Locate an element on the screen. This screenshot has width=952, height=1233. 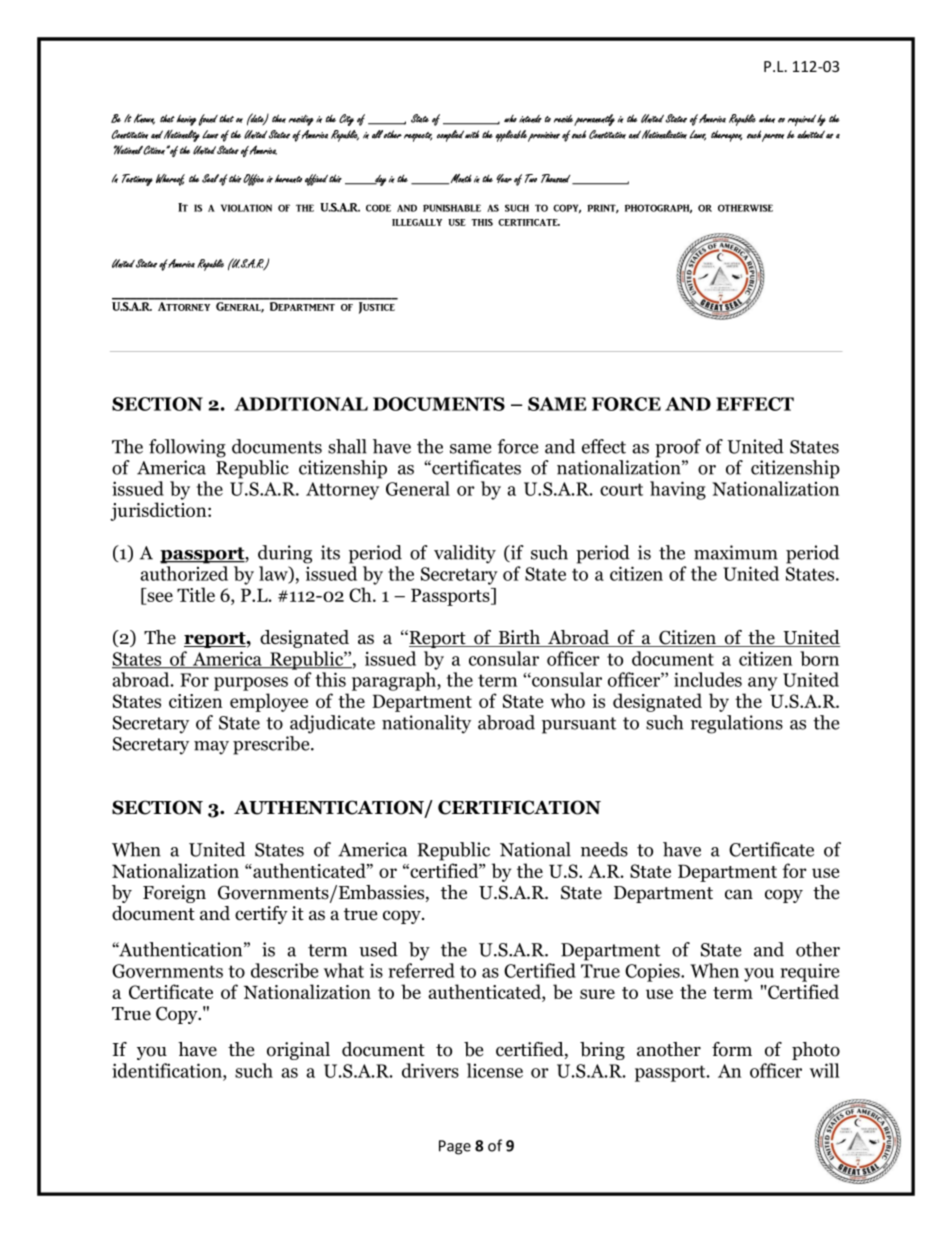
CERTIFICATION is located at coordinates (519, 807).
